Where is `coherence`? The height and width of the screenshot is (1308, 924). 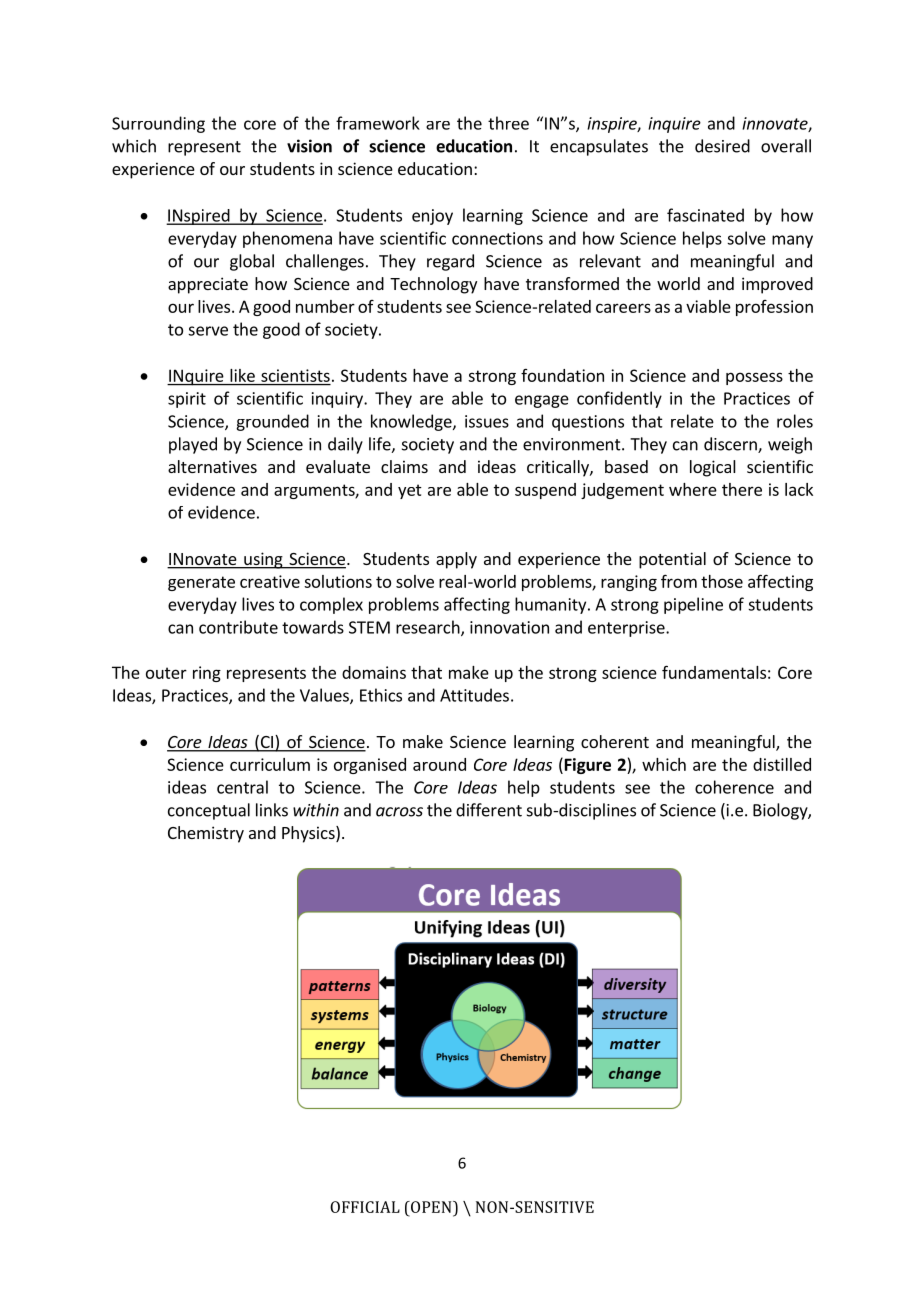 coherence is located at coordinates (734, 787).
